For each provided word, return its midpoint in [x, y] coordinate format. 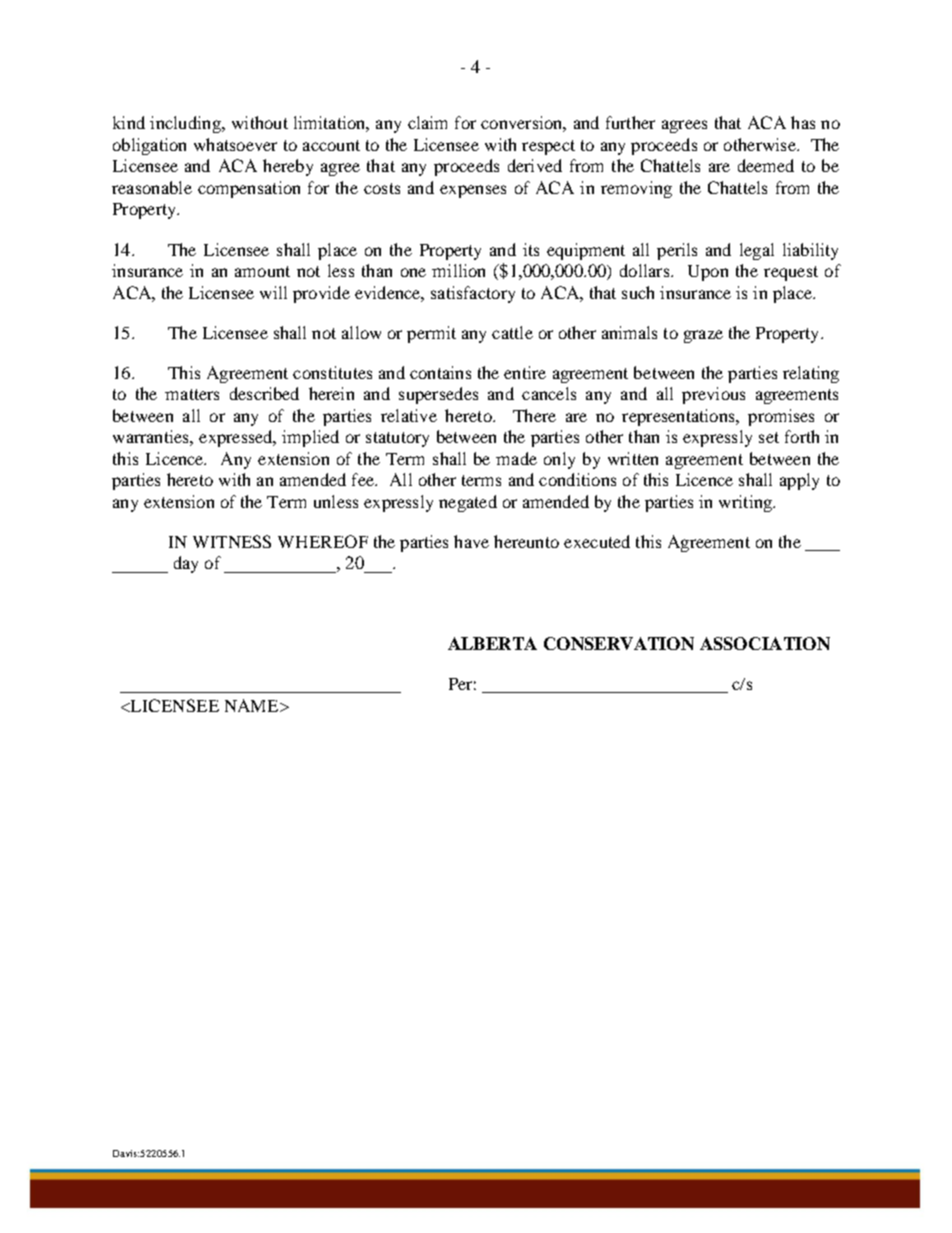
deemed [766, 165]
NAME [253, 705]
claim [427, 122]
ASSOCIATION [765, 643]
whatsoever [235, 144]
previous [713, 395]
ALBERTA [492, 643]
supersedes [438, 395]
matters [192, 394]
